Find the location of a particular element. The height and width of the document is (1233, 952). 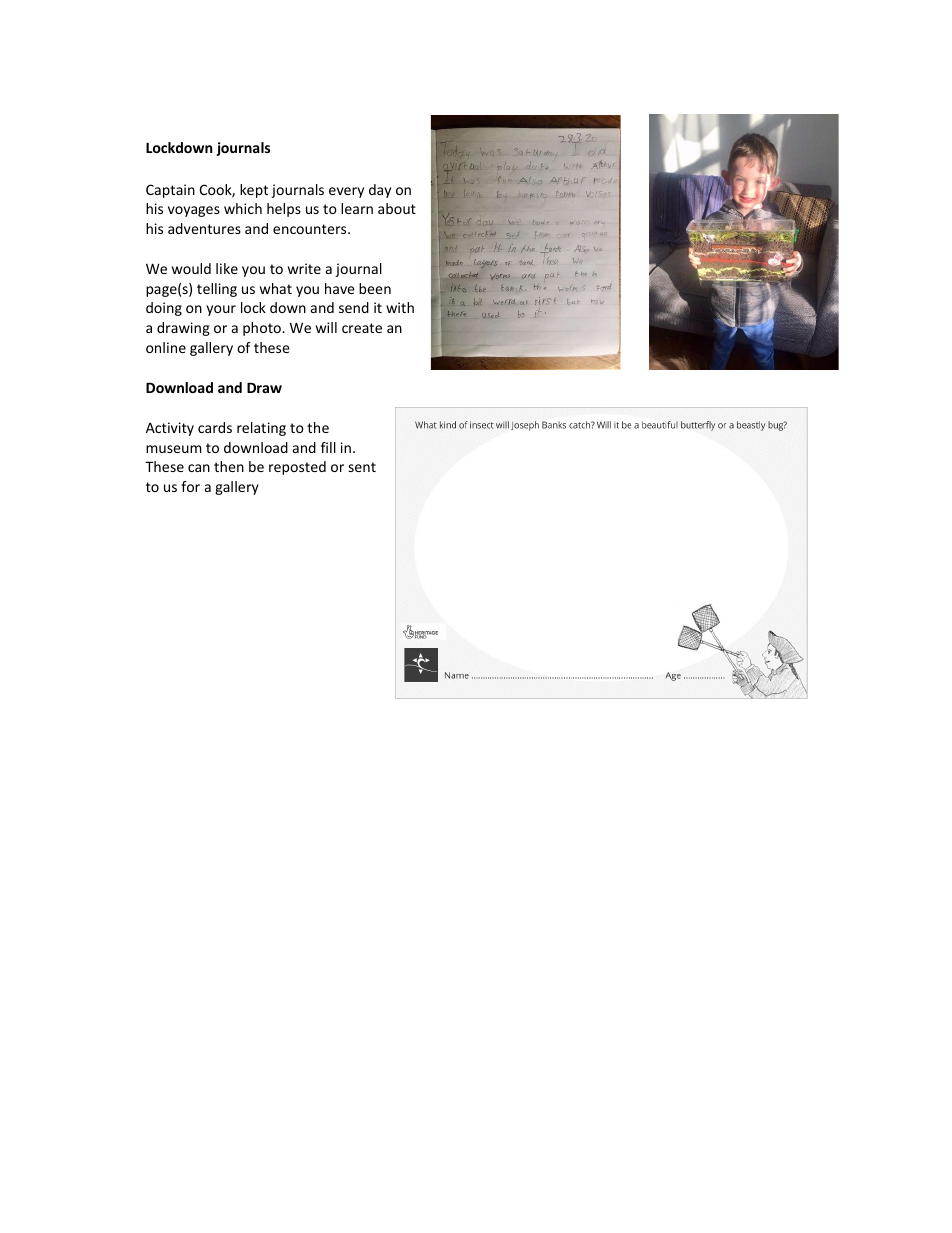

cards is located at coordinates (215, 427).
